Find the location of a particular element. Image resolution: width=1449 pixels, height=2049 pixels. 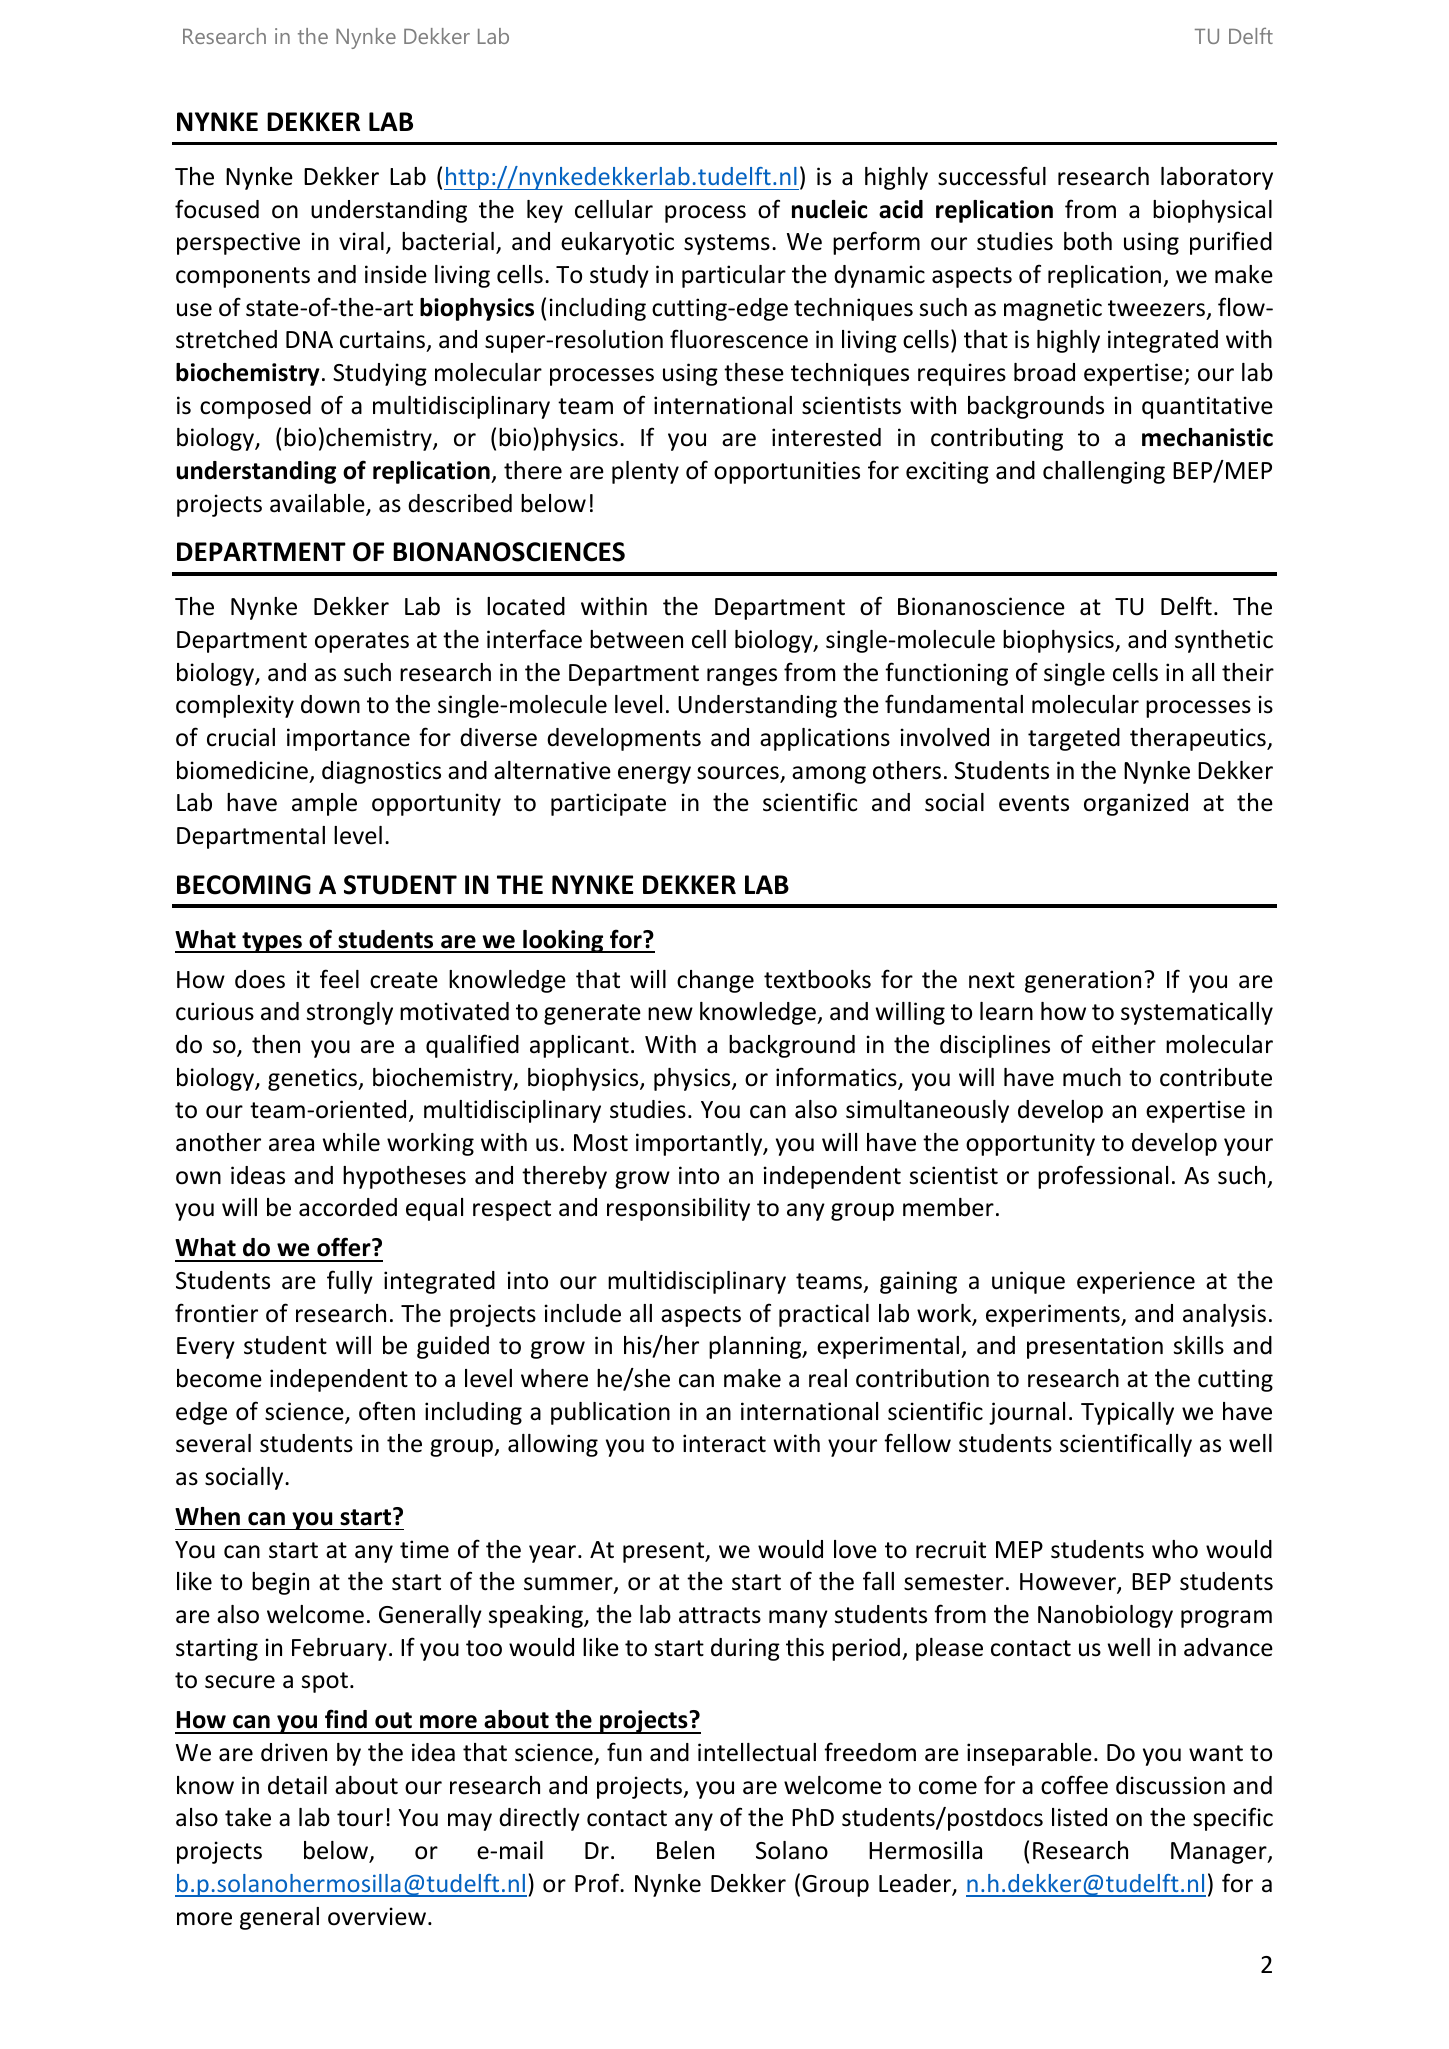

often is located at coordinates (387, 1411).
